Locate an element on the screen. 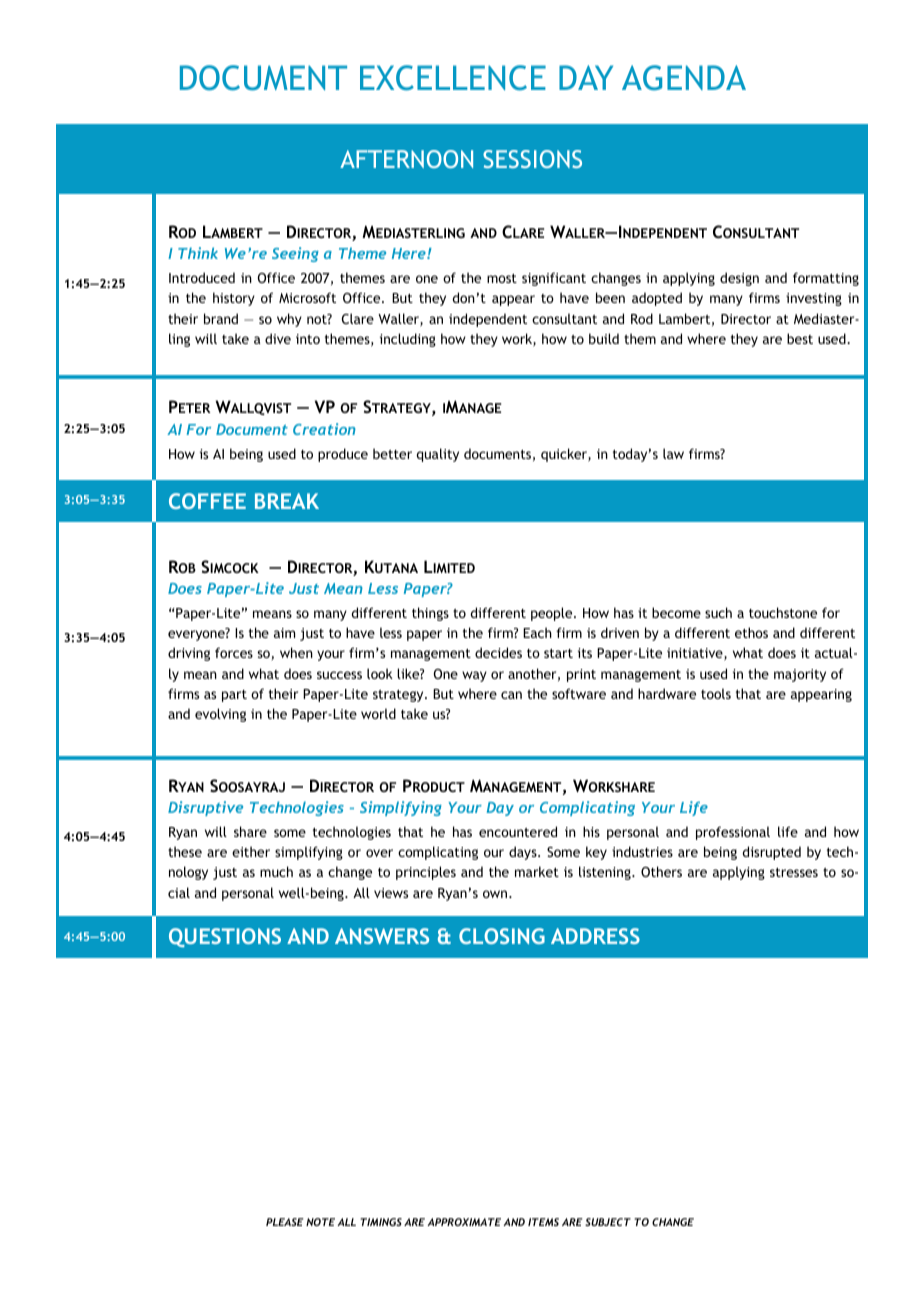  law is located at coordinates (673, 453).
